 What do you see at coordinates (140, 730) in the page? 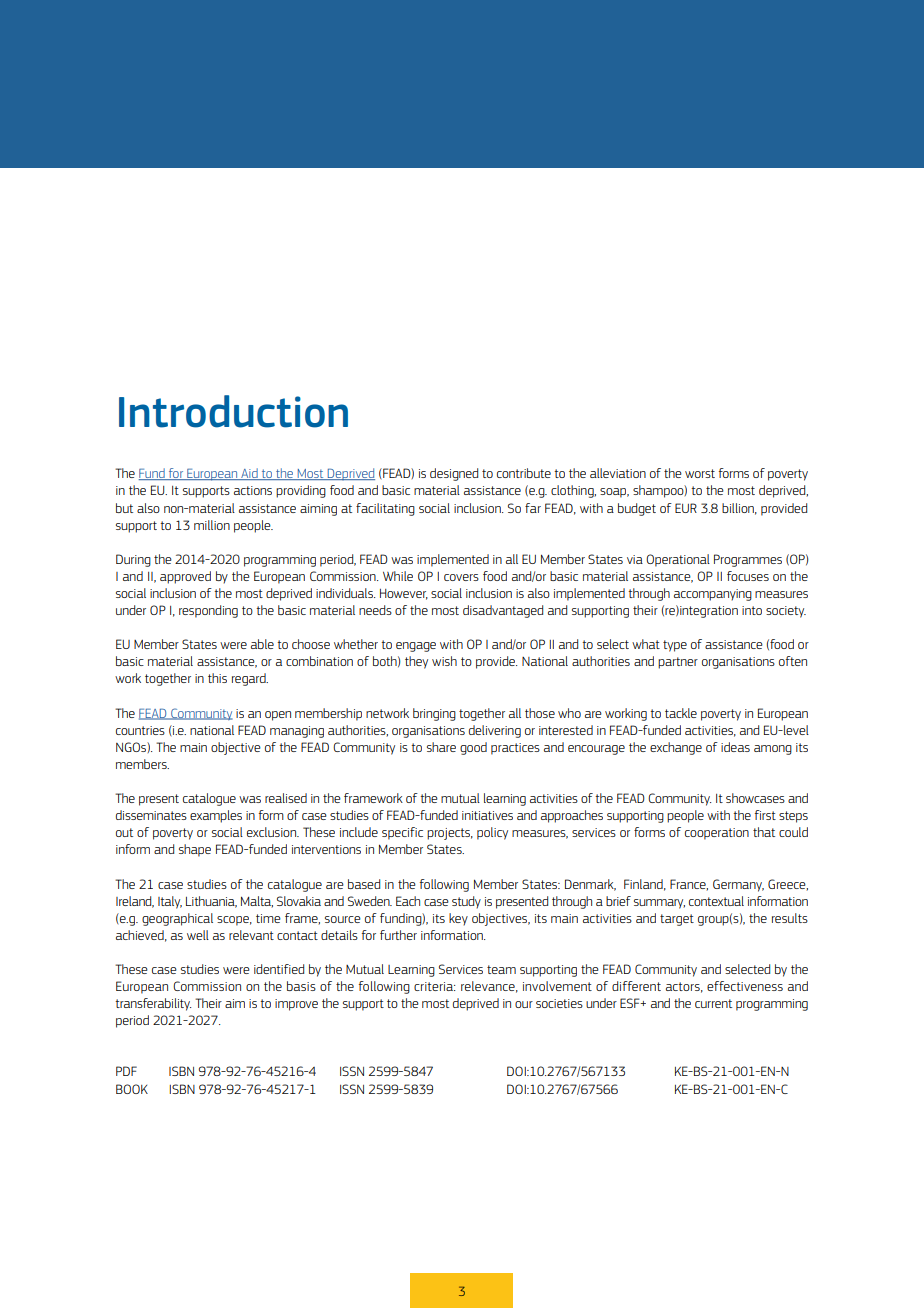
I see `countries` at bounding box center [140, 730].
